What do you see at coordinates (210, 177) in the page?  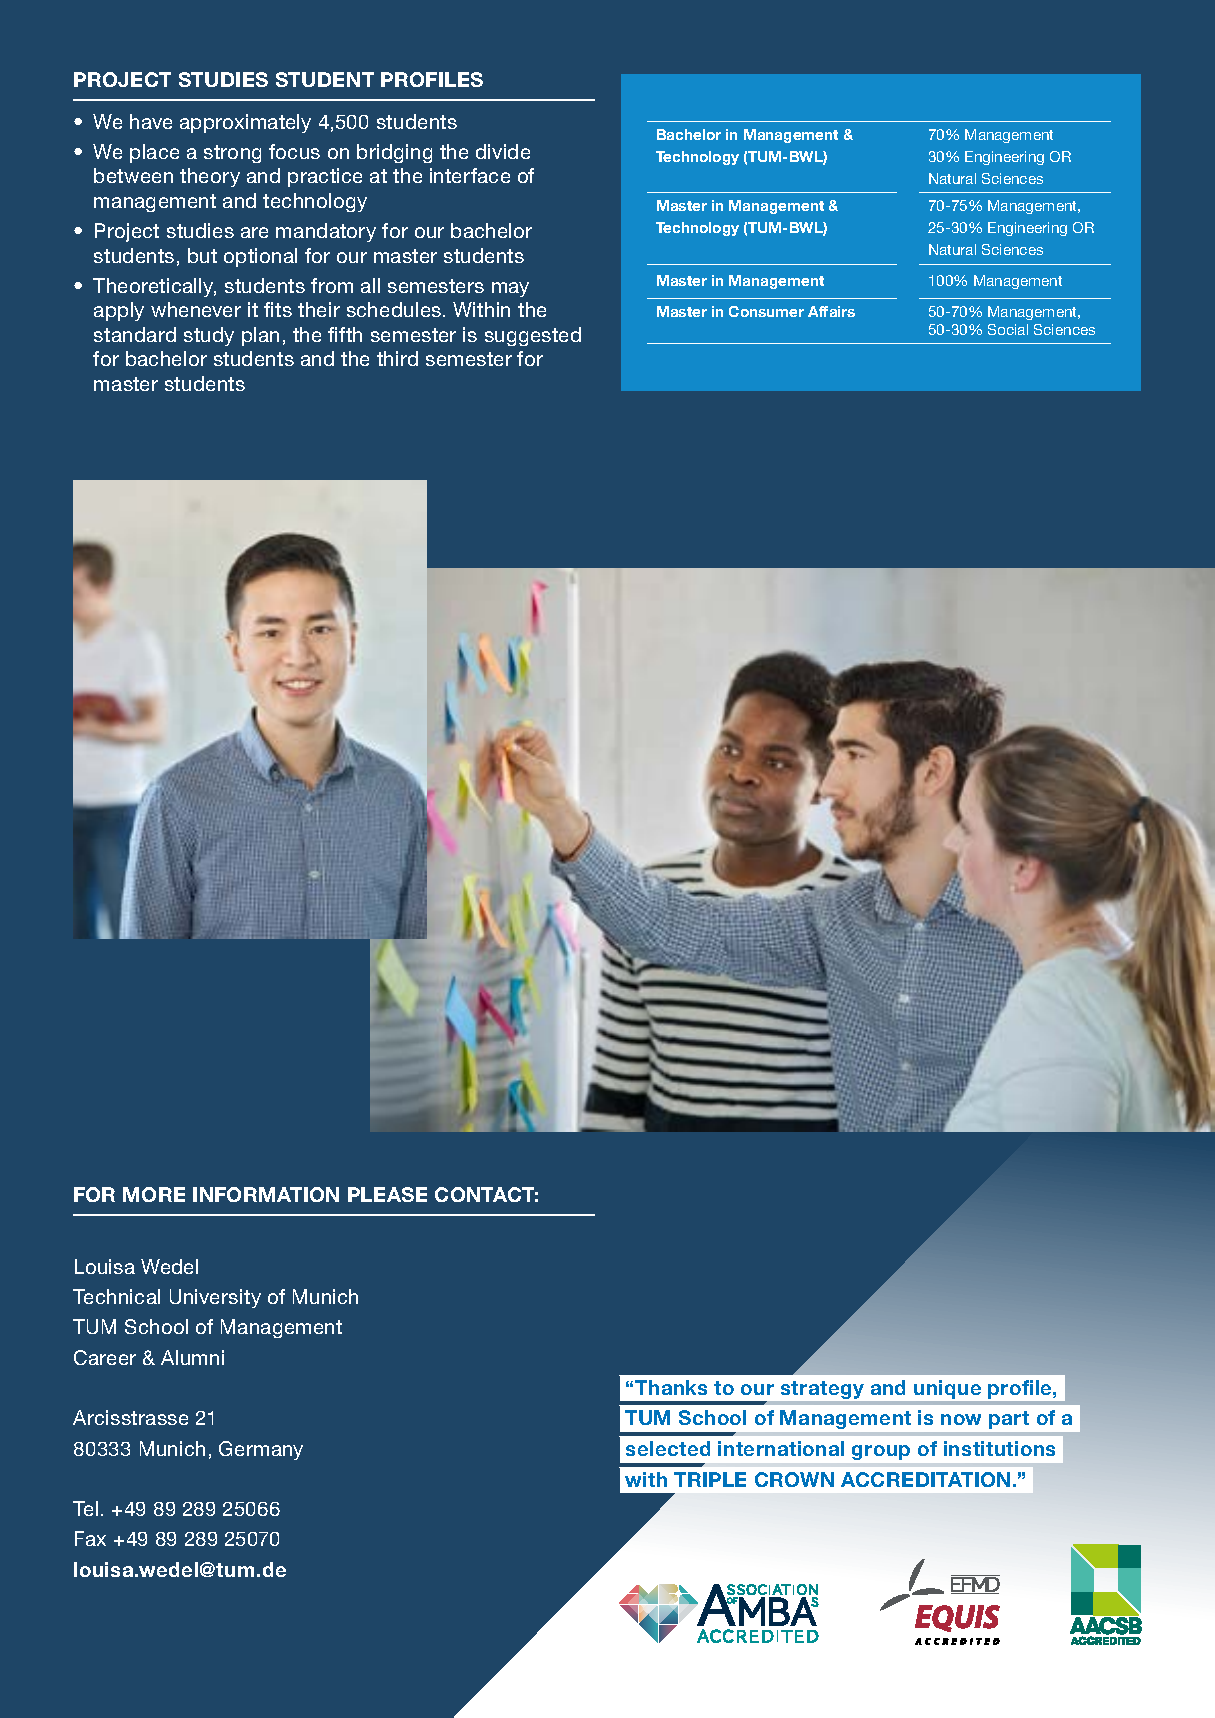 I see `theory` at bounding box center [210, 177].
